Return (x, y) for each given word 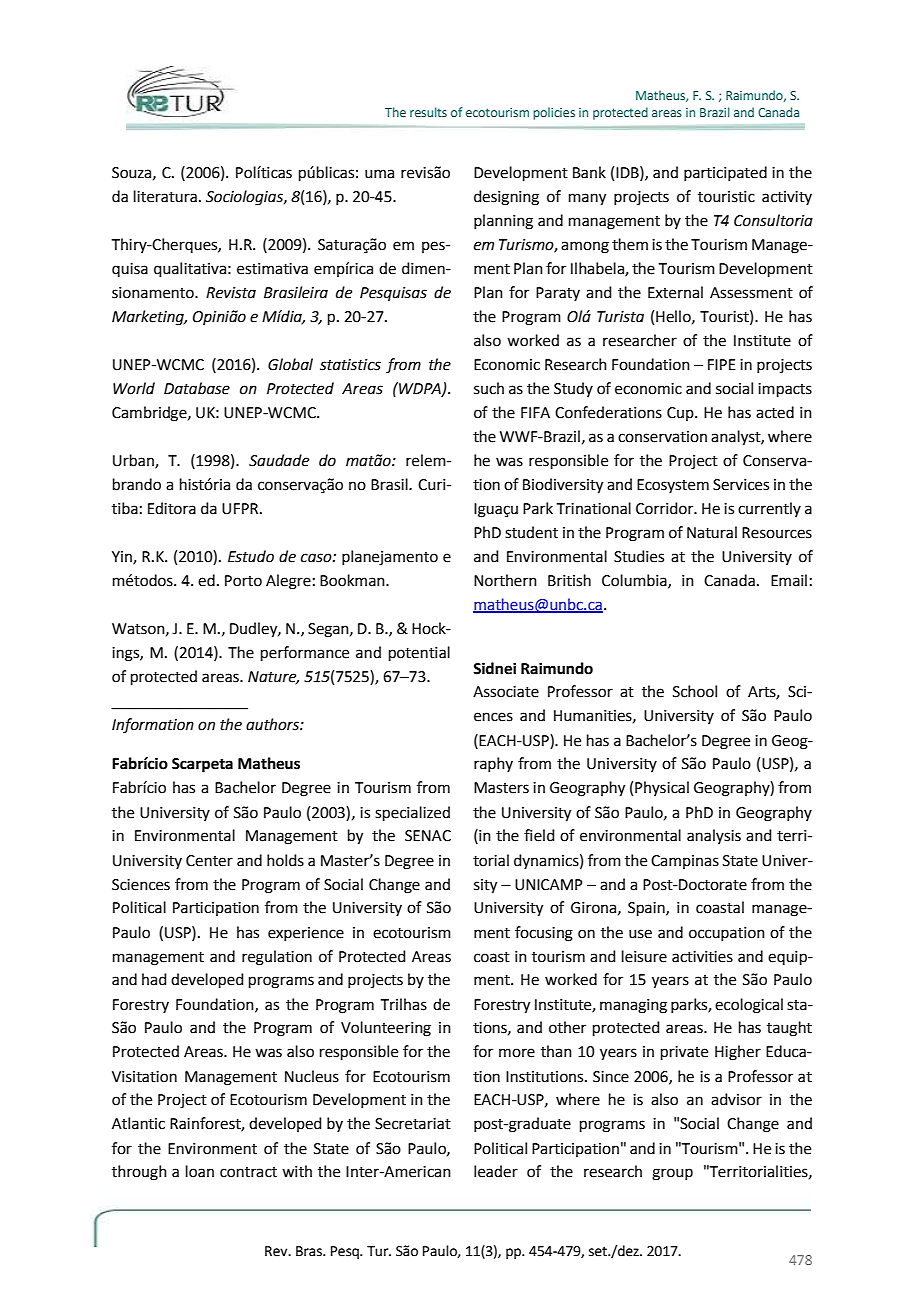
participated (725, 173)
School (695, 691)
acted (775, 412)
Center (209, 861)
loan (200, 1171)
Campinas (685, 862)
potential (419, 653)
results (428, 112)
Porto (243, 581)
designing (506, 198)
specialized (412, 813)
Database (197, 388)
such (489, 388)
